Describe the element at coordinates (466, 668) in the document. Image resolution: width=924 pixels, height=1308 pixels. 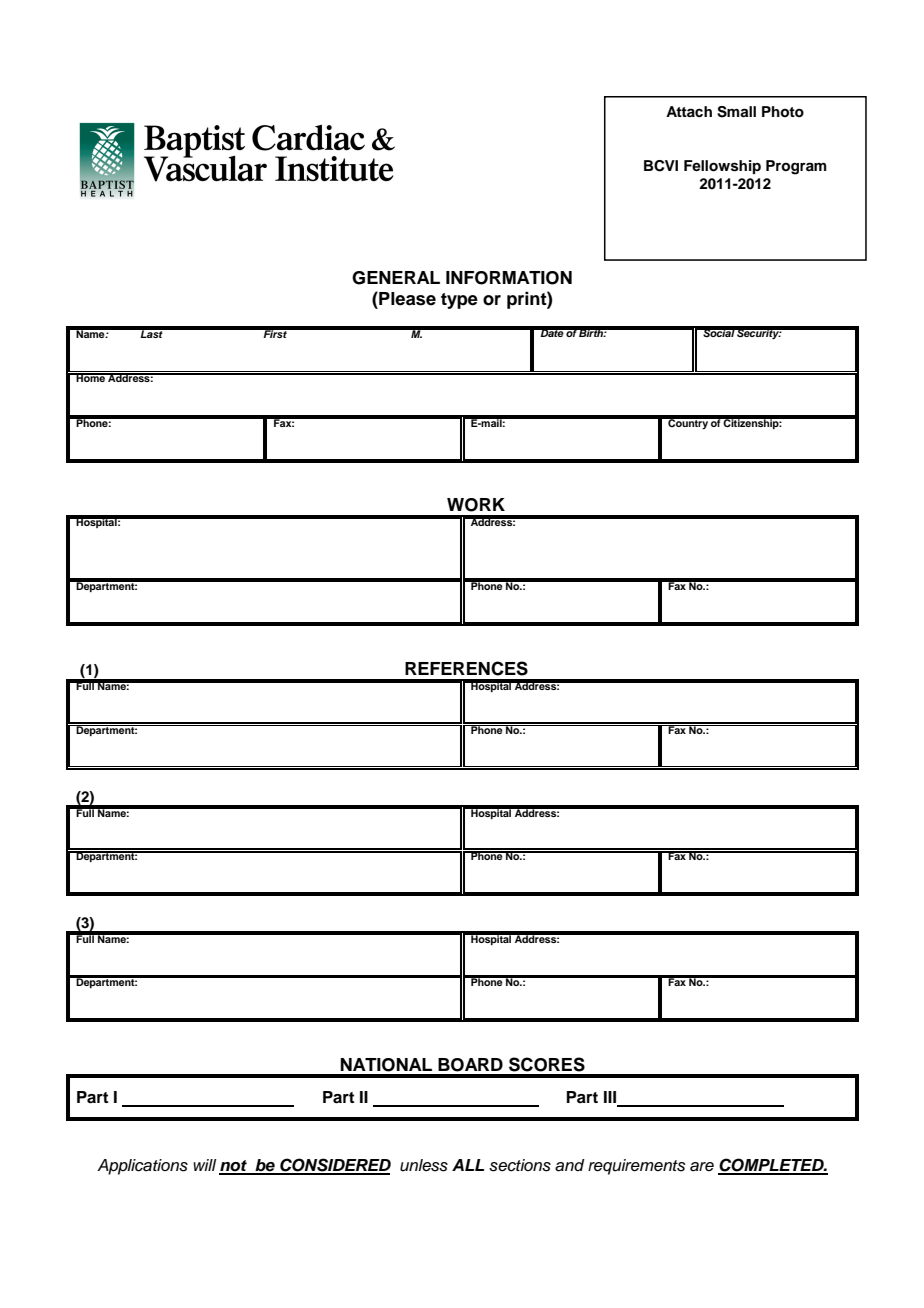
I see `REFERENCES` at that location.
